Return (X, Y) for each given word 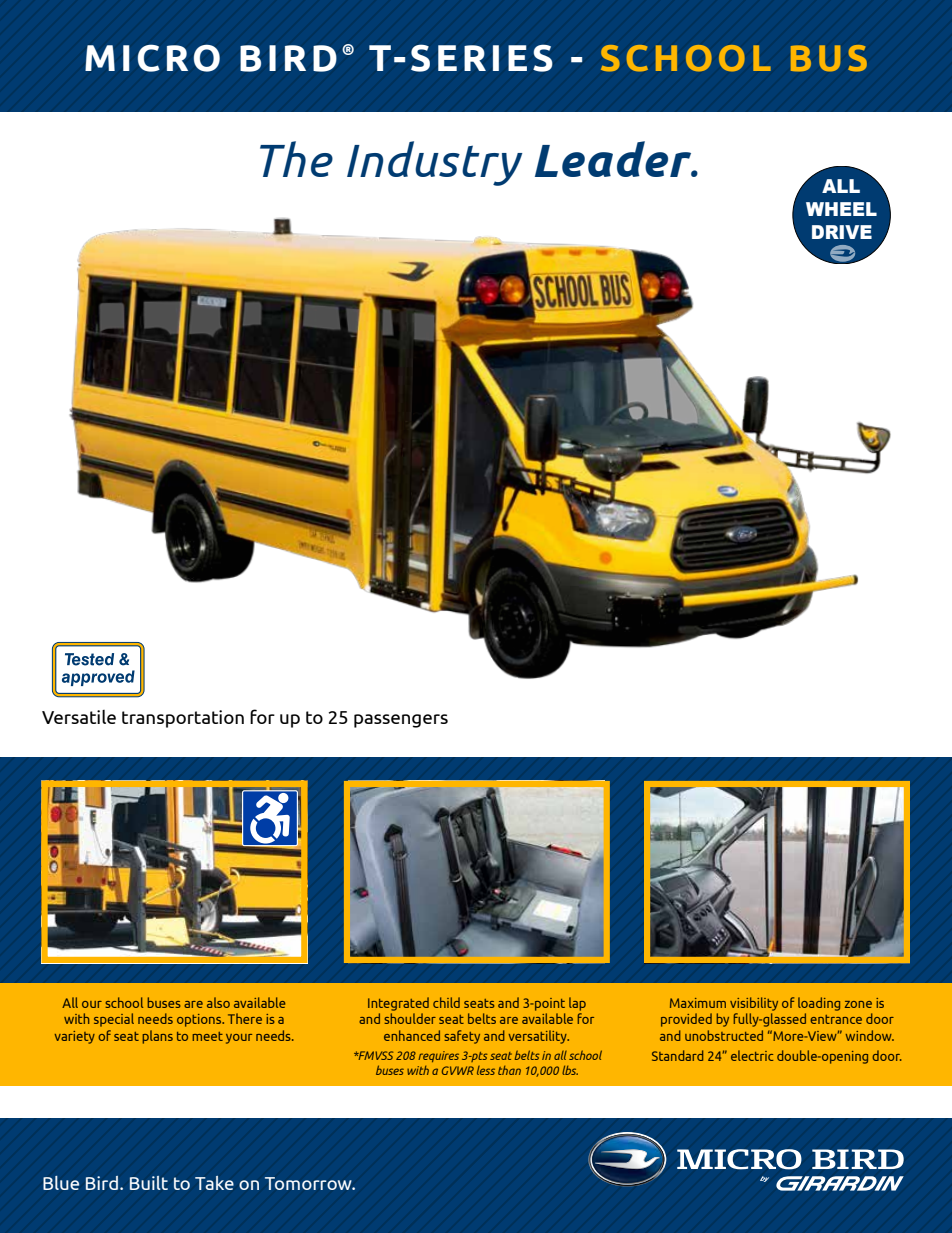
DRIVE (842, 232)
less (486, 1070)
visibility (754, 1004)
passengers (401, 721)
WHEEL (841, 209)
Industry (435, 163)
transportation (183, 719)
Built (149, 1183)
